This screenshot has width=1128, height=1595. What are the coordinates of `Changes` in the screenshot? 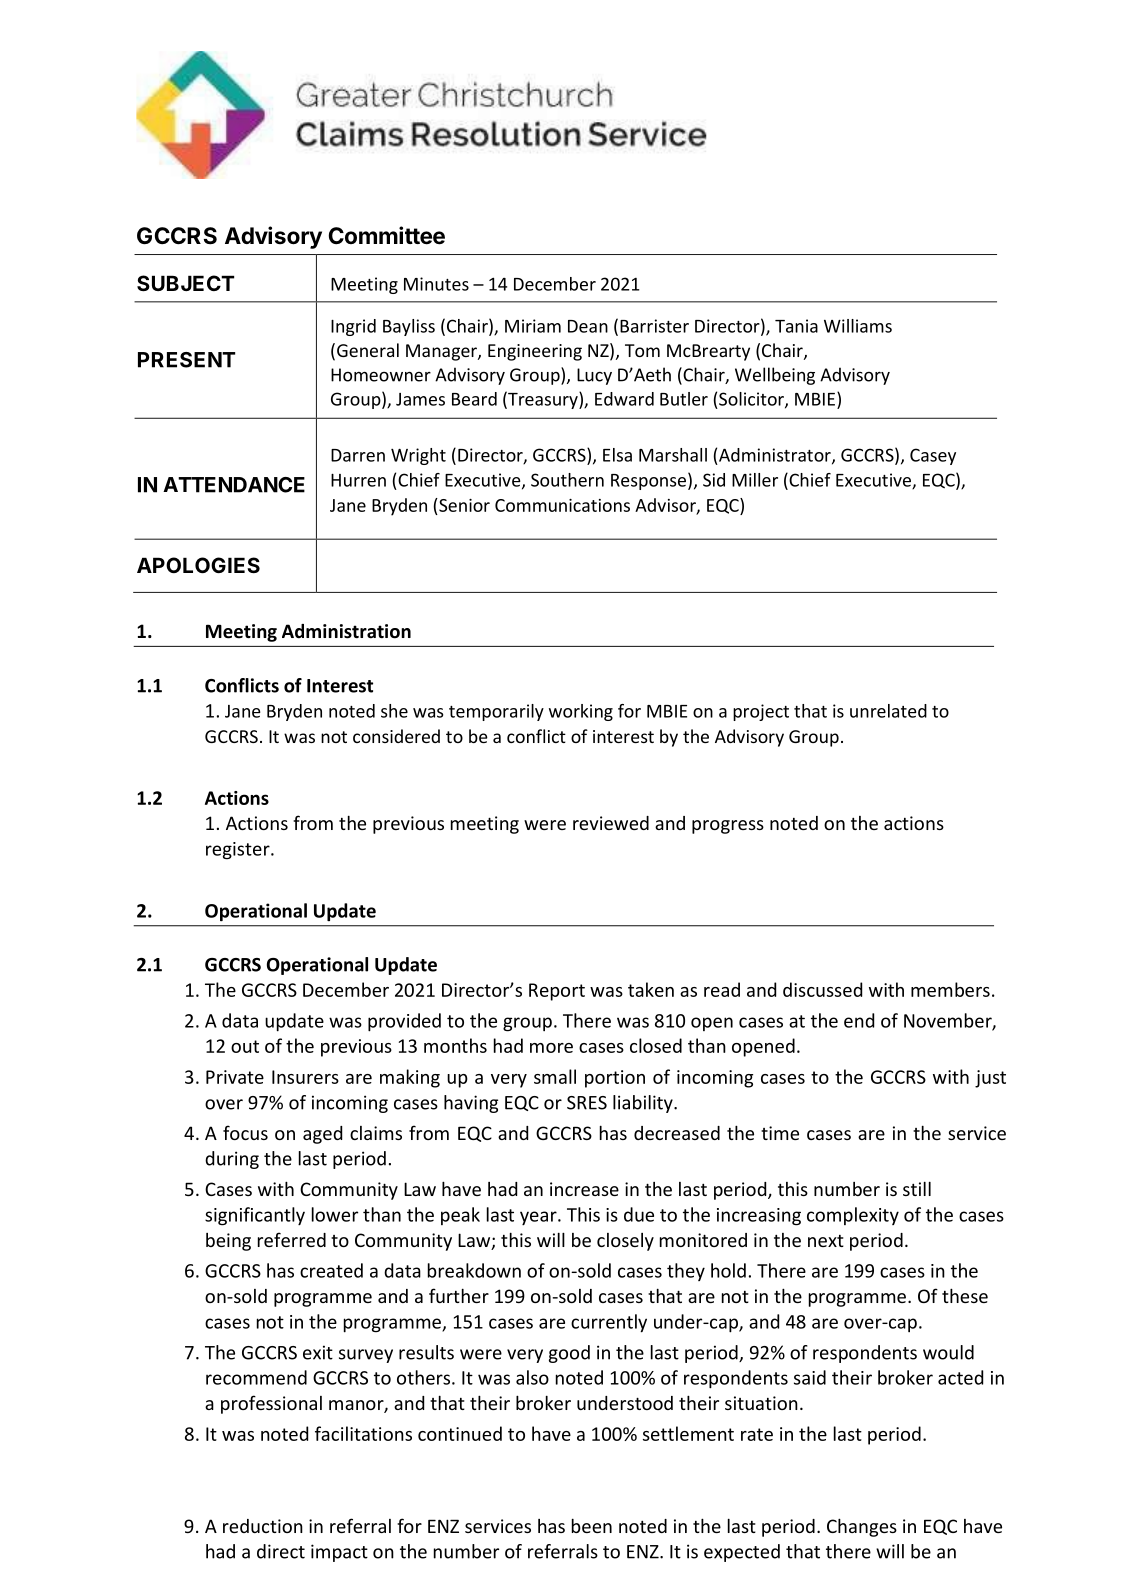 It's located at (862, 1527).
